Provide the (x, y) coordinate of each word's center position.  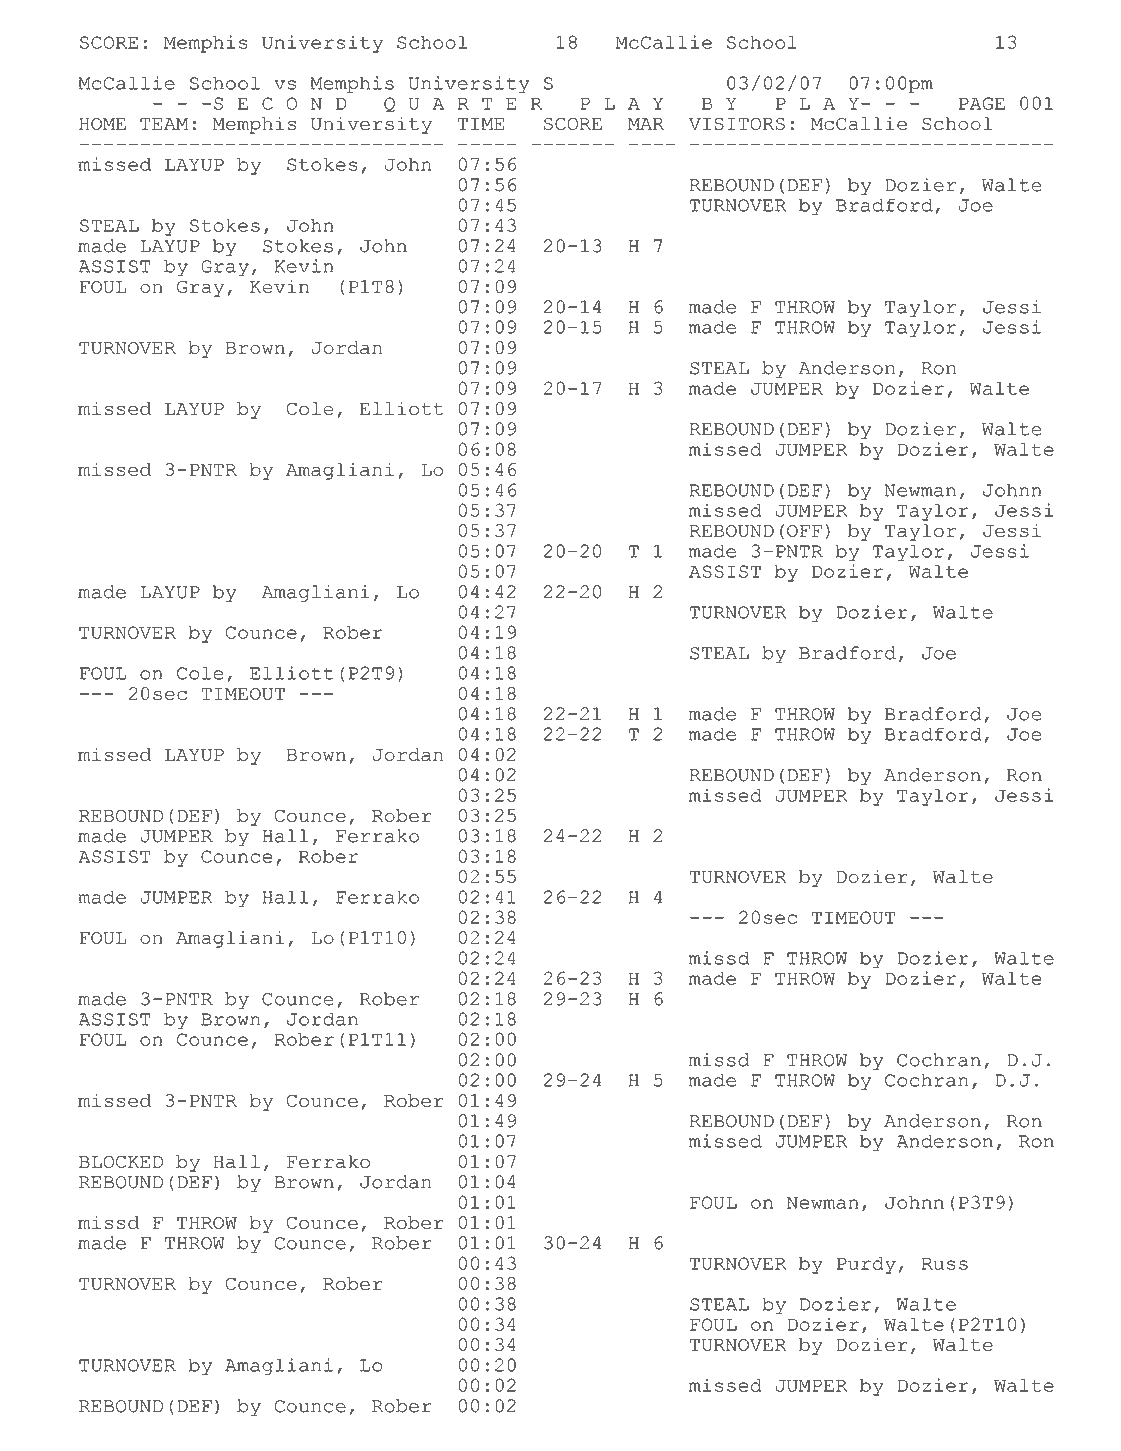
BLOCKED (121, 1161)
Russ (944, 1263)
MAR (646, 124)
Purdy (866, 1265)
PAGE (982, 103)
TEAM (164, 124)
